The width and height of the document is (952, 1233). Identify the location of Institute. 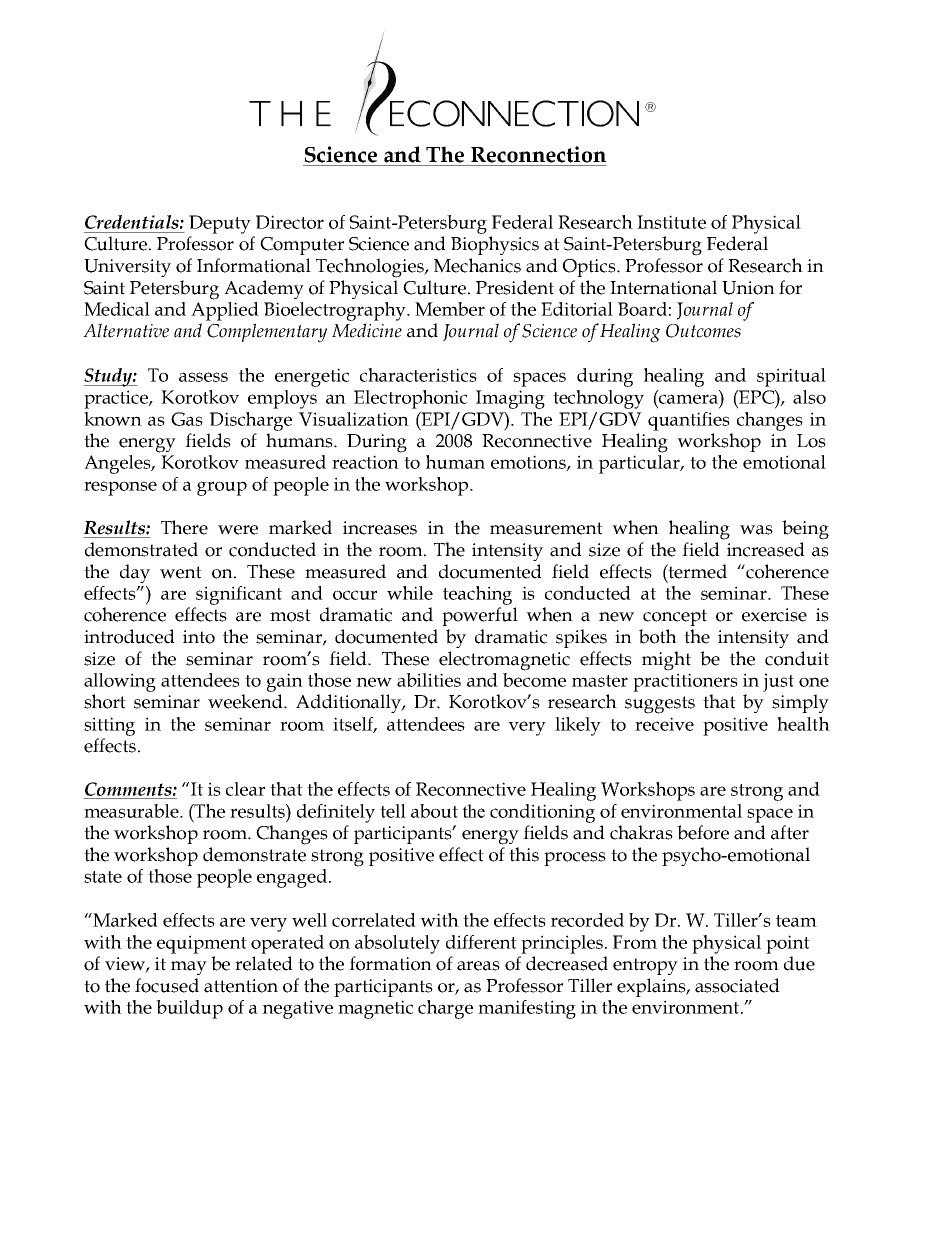
(671, 222).
